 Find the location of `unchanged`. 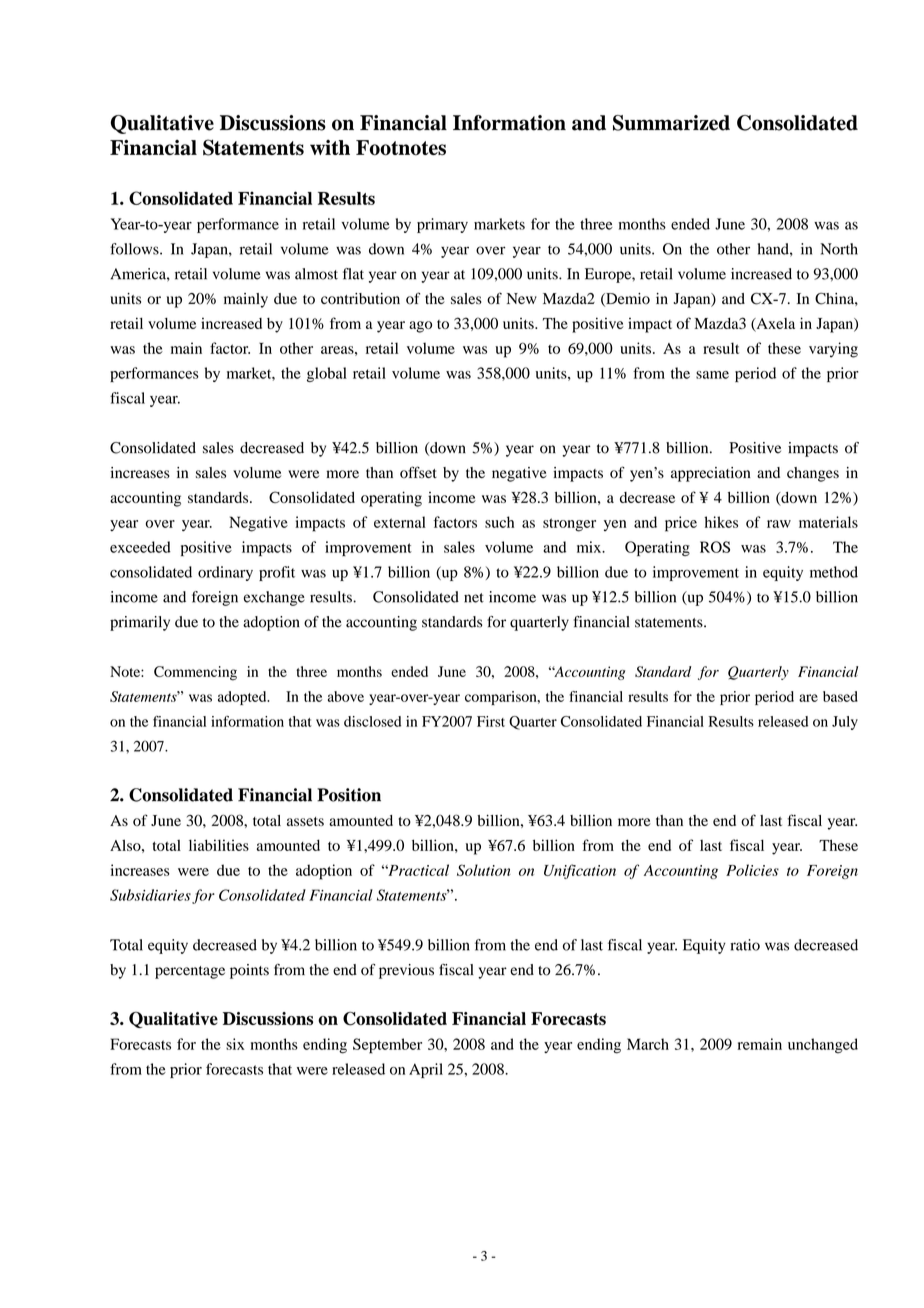

unchanged is located at coordinates (823, 1046).
